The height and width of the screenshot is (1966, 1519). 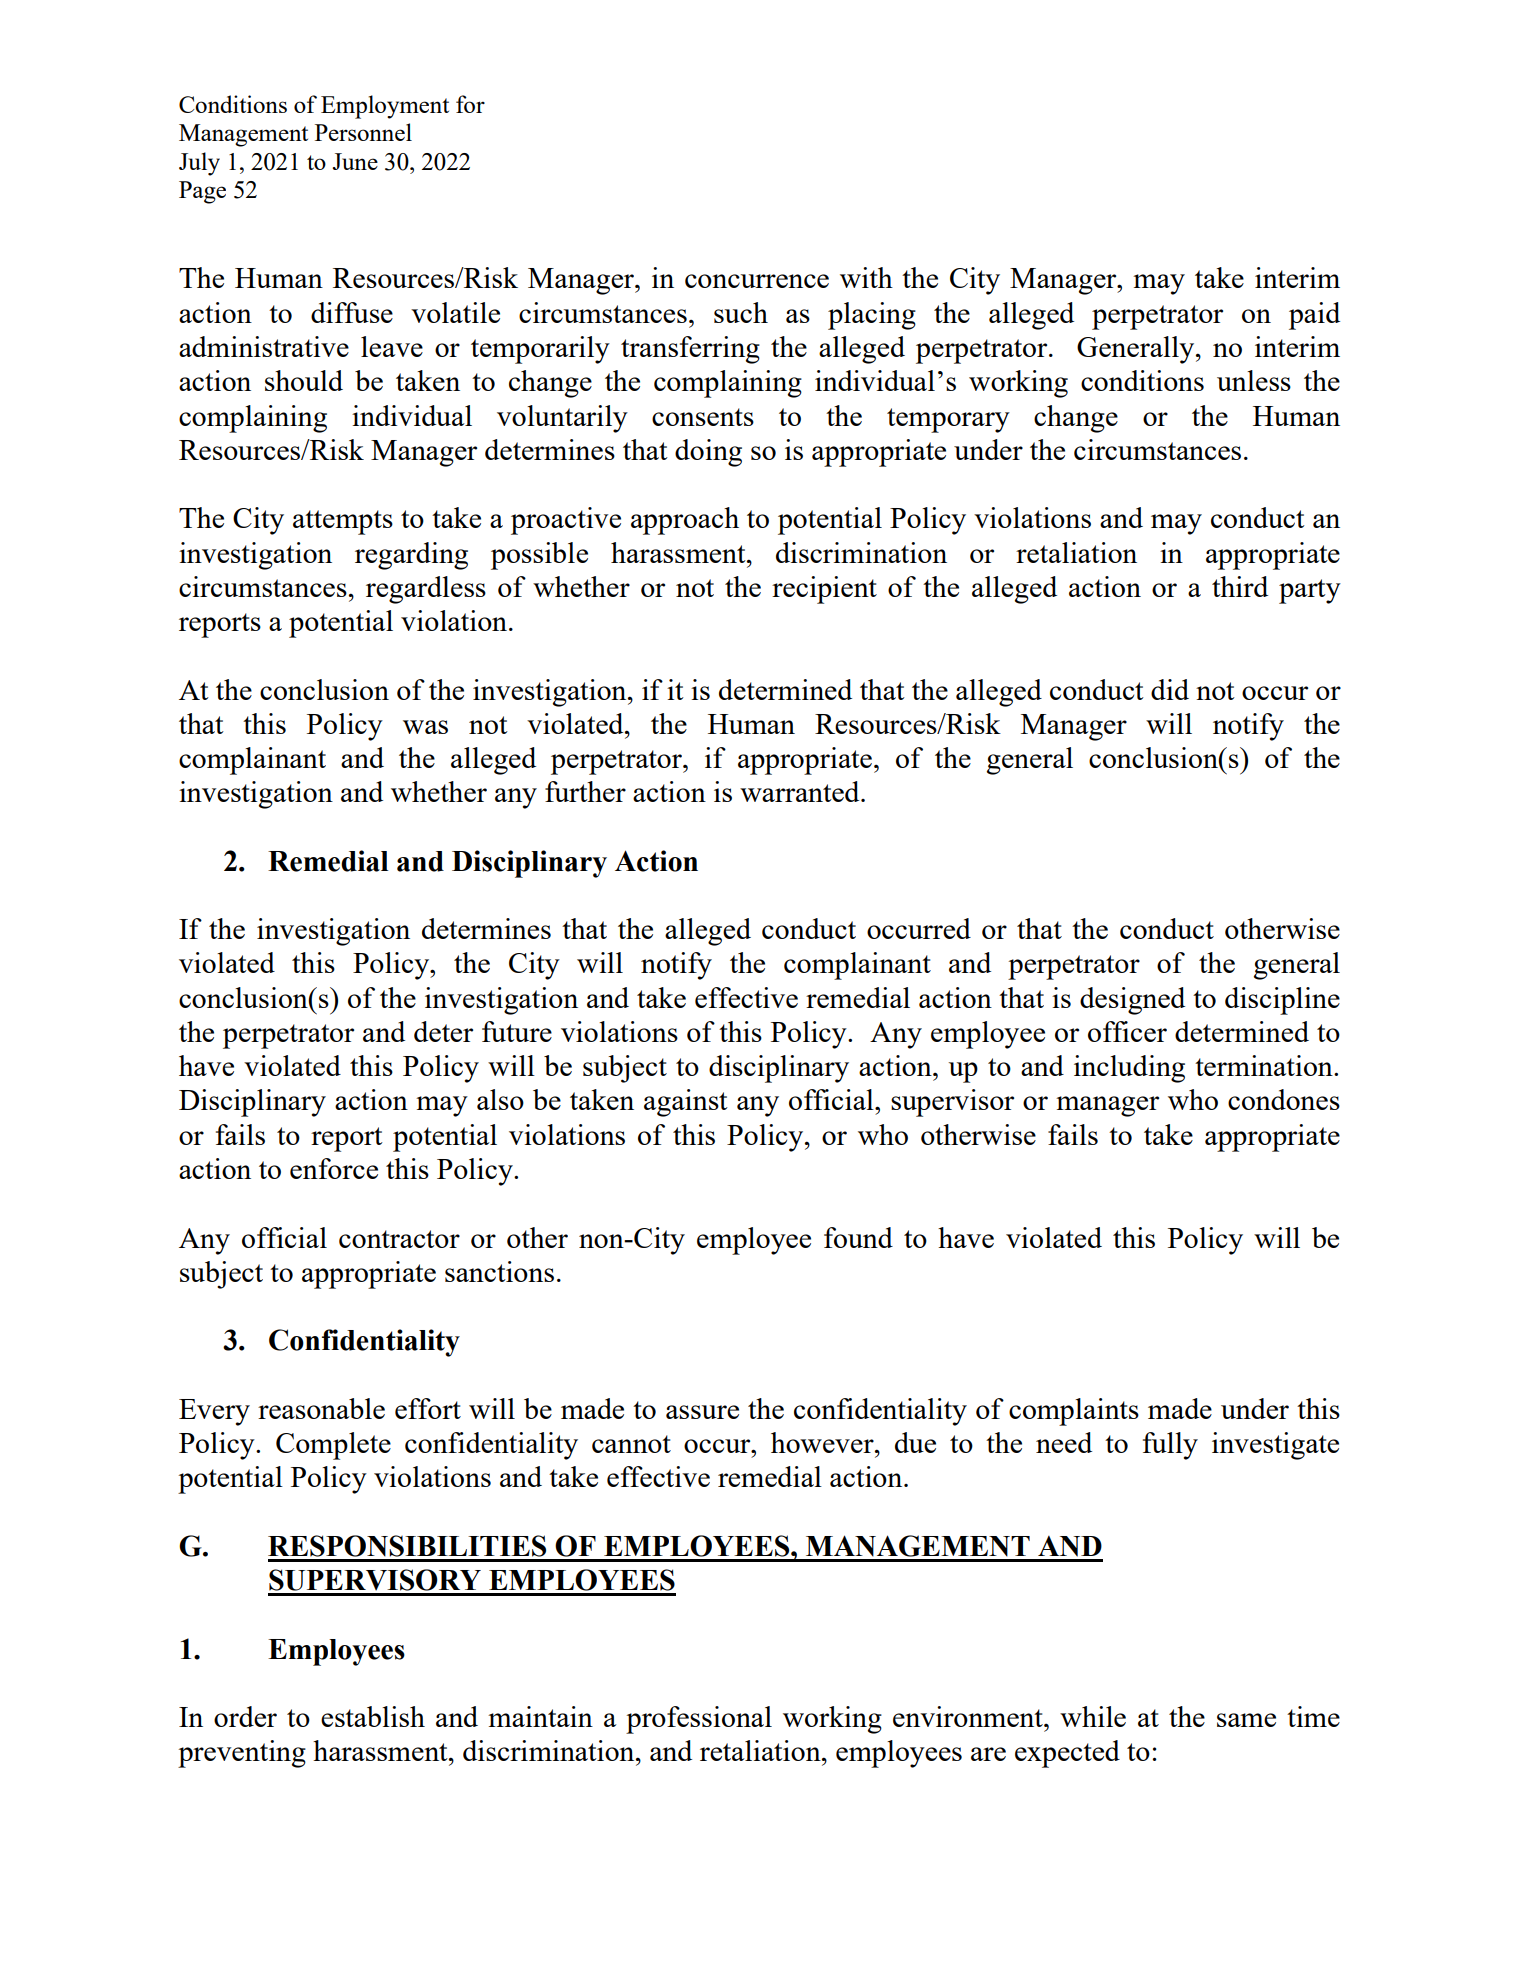 What do you see at coordinates (708, 453) in the screenshot?
I see `doing` at bounding box center [708, 453].
